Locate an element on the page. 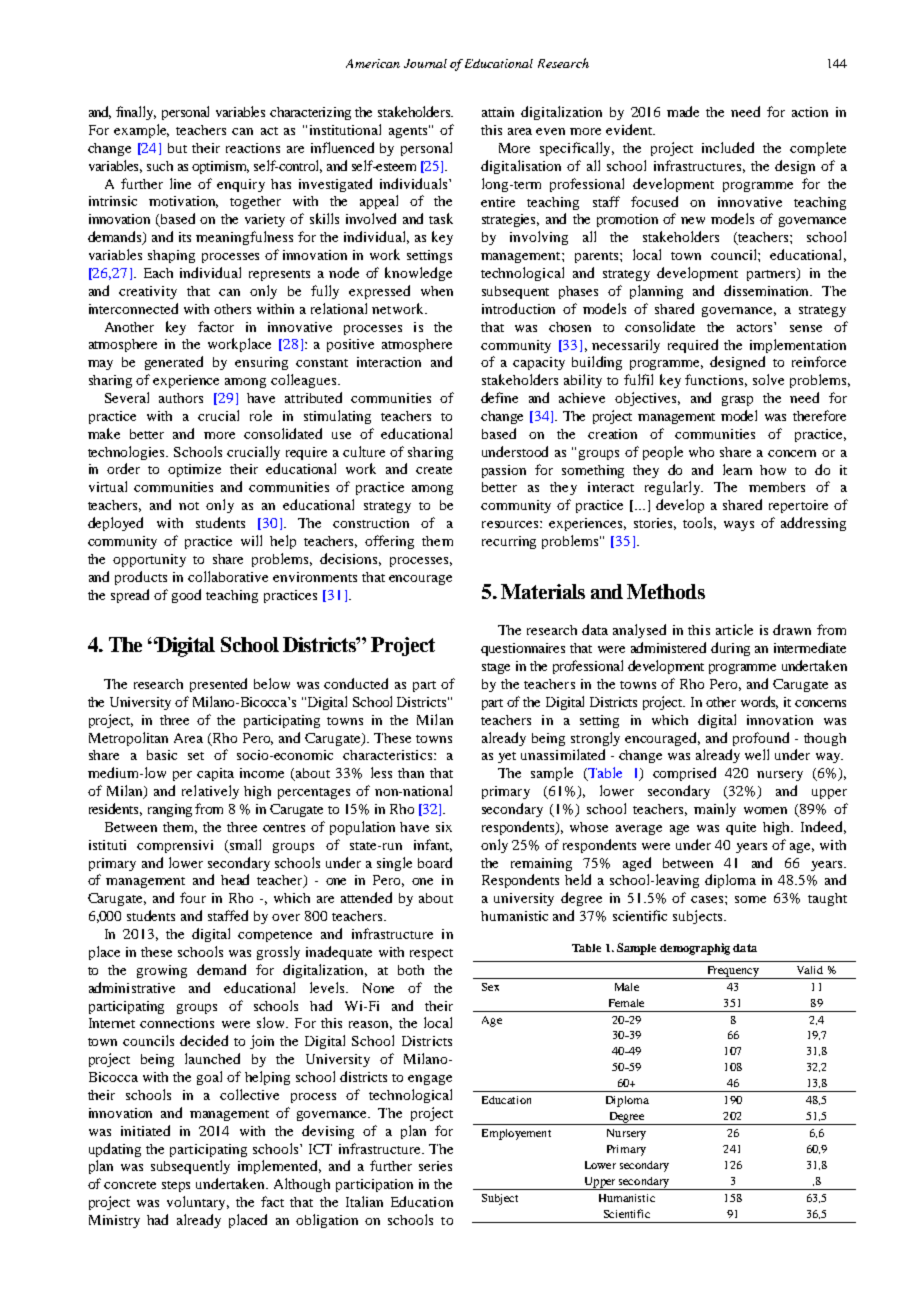 Image resolution: width=924 pixels, height=1308 pixels. series is located at coordinates (435, 1166).
